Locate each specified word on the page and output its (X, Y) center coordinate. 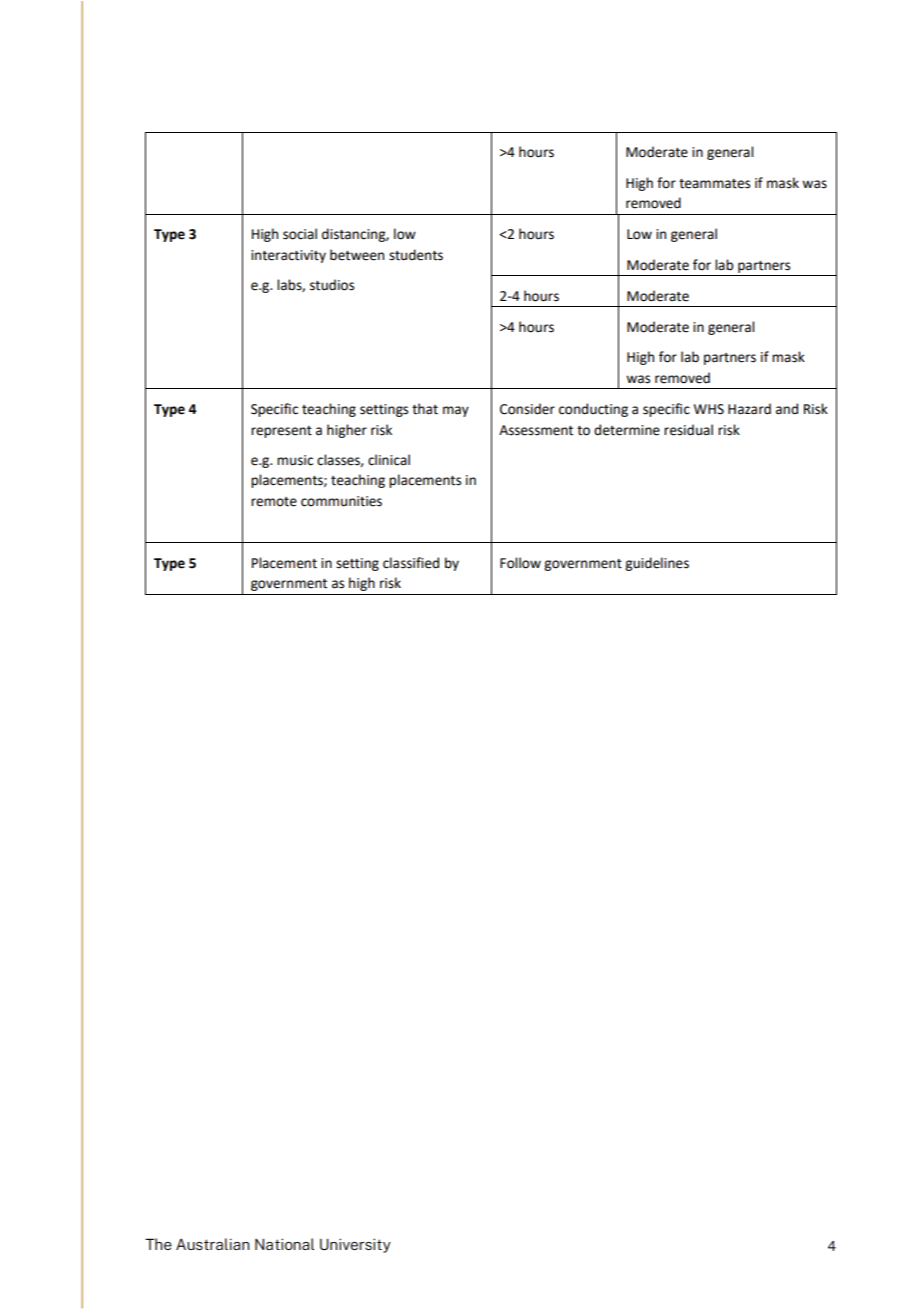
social (300, 234)
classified (411, 563)
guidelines (657, 564)
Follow (520, 563)
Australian (213, 1244)
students (416, 255)
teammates (714, 184)
